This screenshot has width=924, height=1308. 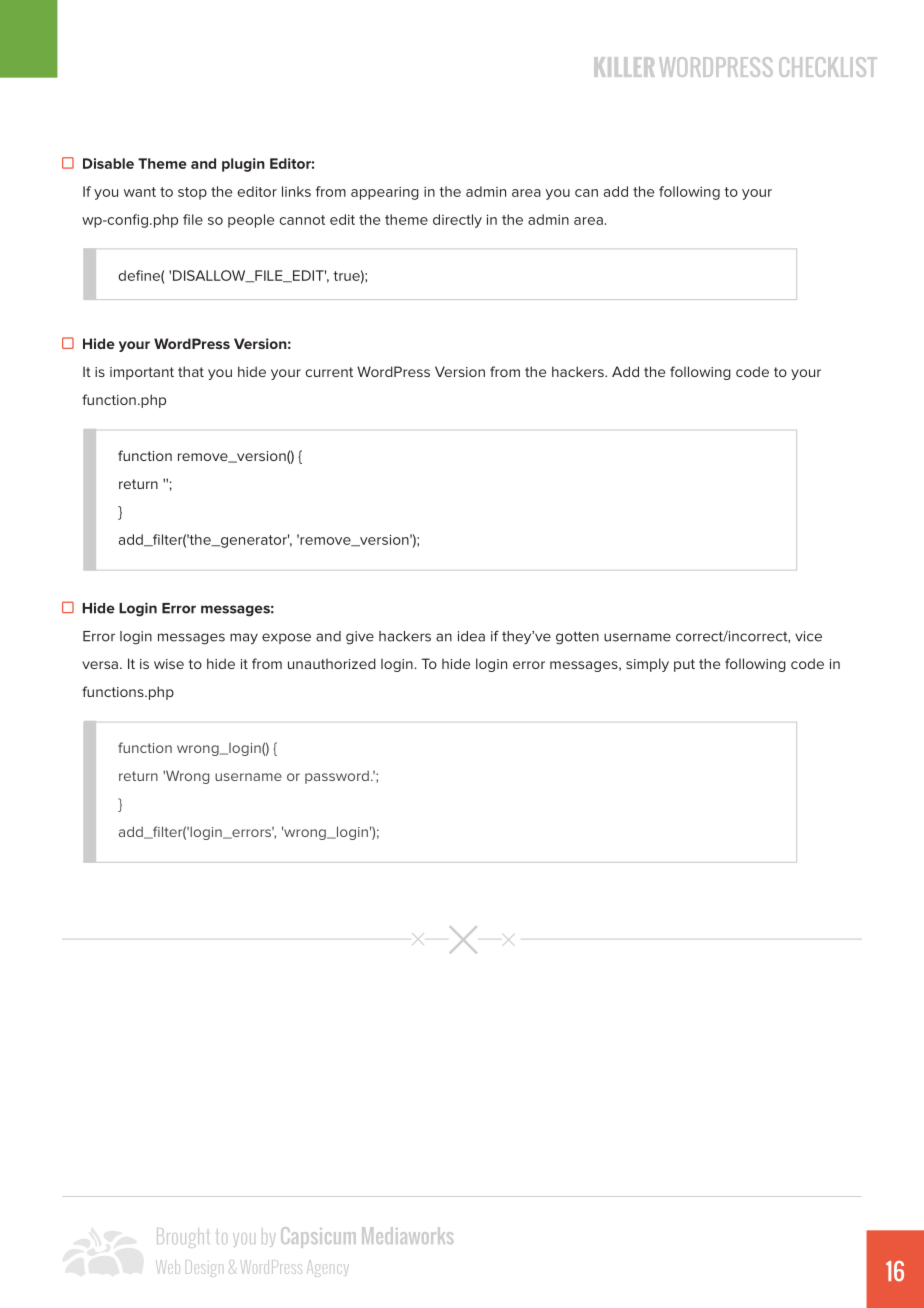 What do you see at coordinates (828, 67) in the screenshot?
I see `CHECKLIST` at bounding box center [828, 67].
